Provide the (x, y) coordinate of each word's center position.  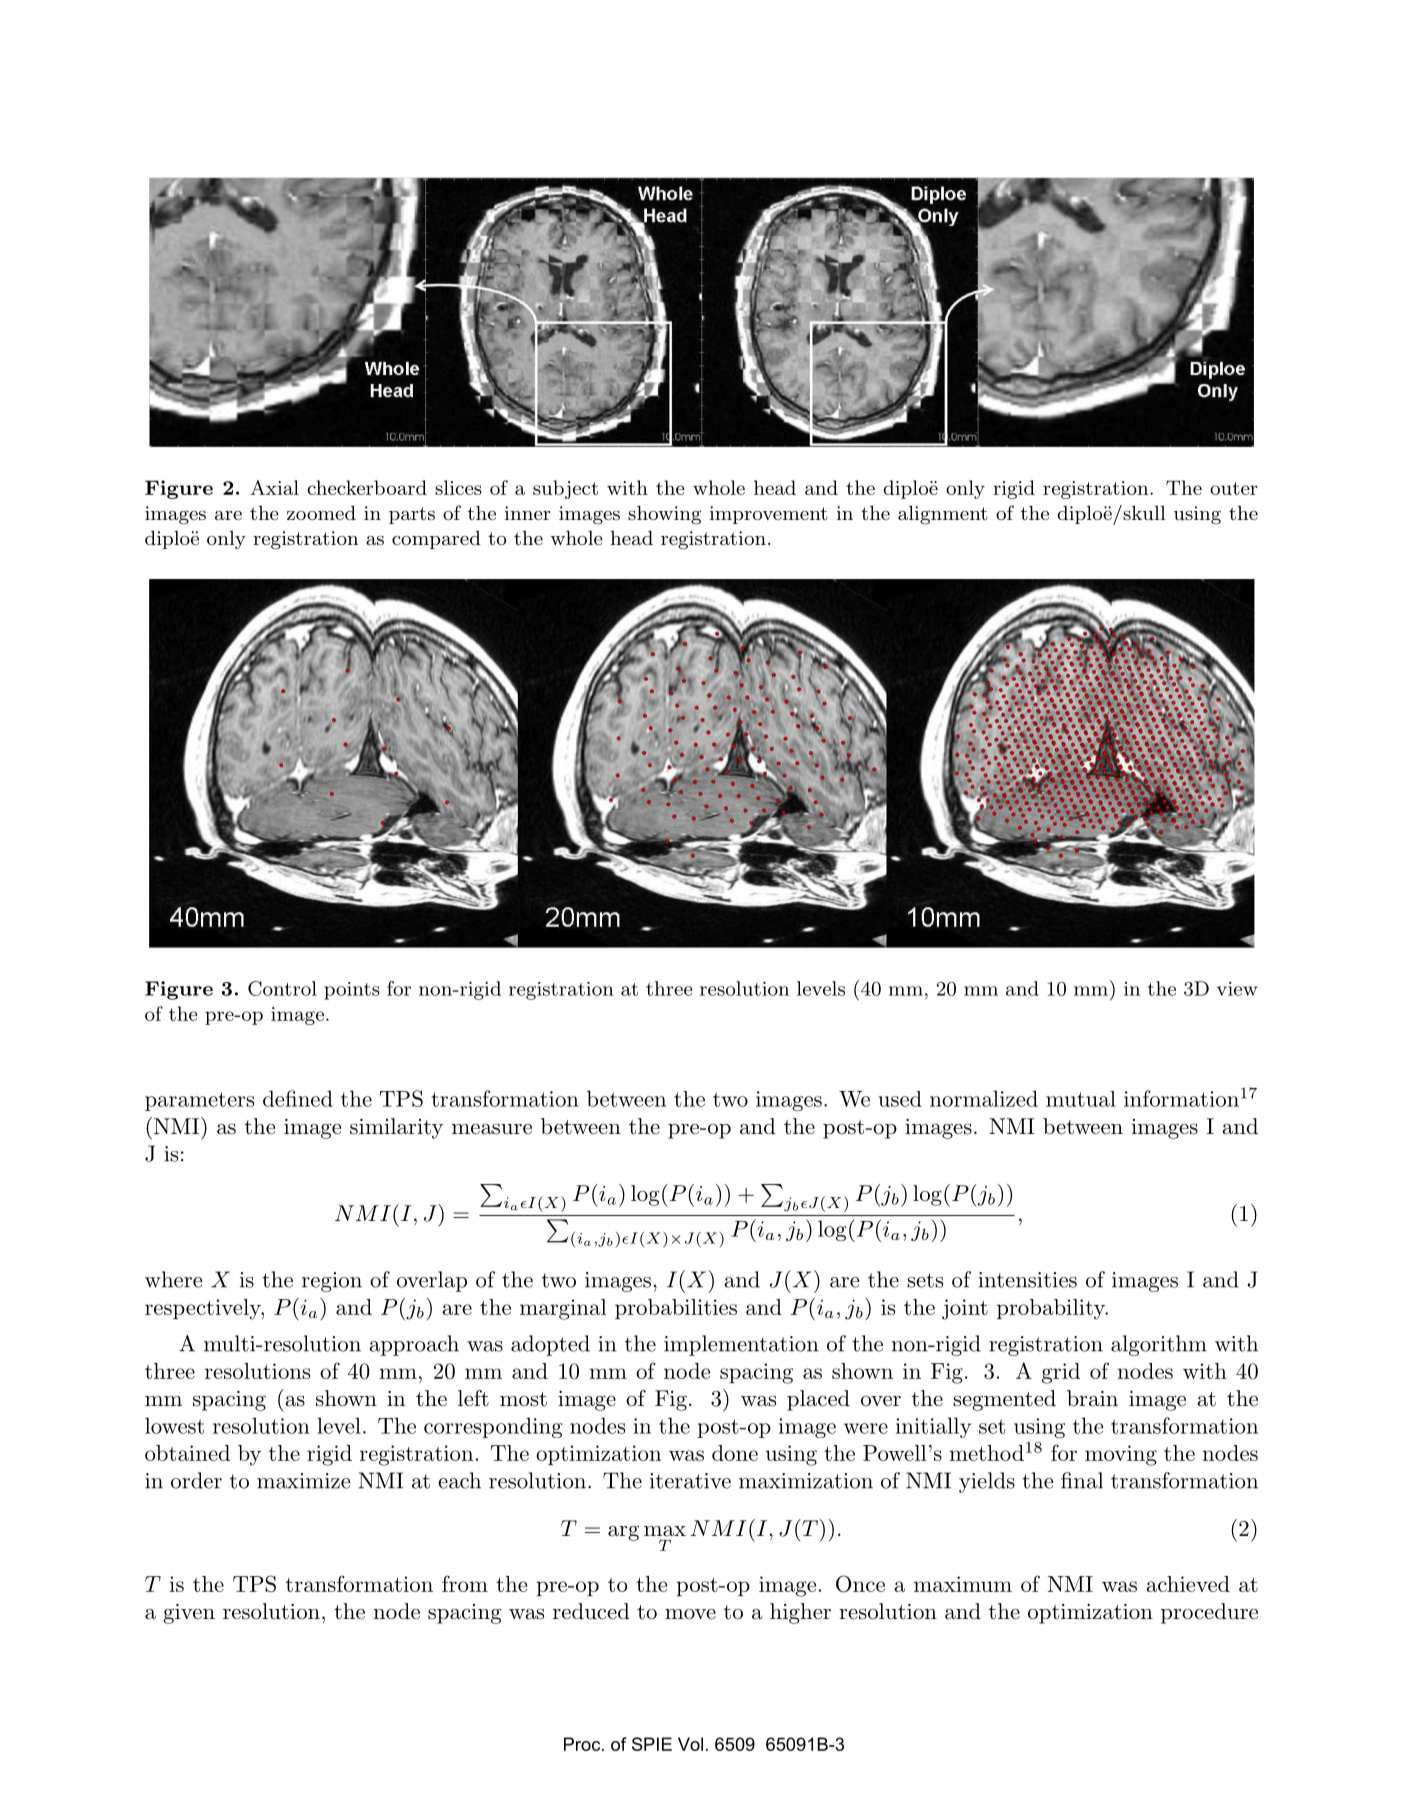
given (189, 1614)
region (332, 1282)
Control (282, 988)
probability (1052, 1309)
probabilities (676, 1309)
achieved (1188, 1584)
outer (1234, 488)
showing (664, 515)
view (1237, 989)
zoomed (321, 512)
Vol (690, 1744)
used (900, 1099)
